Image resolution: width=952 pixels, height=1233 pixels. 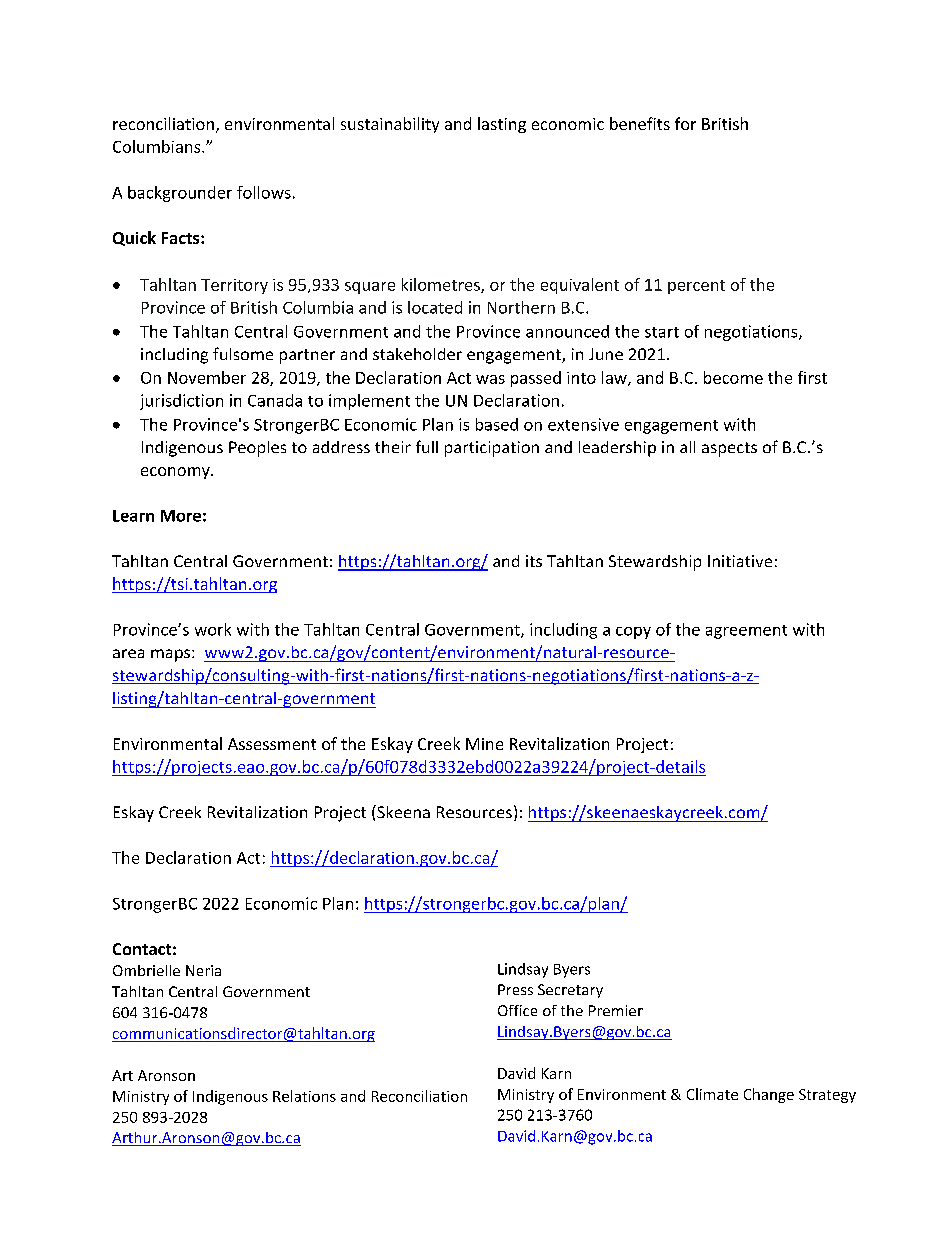 What do you see at coordinates (304, 1096) in the document?
I see `Relations` at bounding box center [304, 1096].
